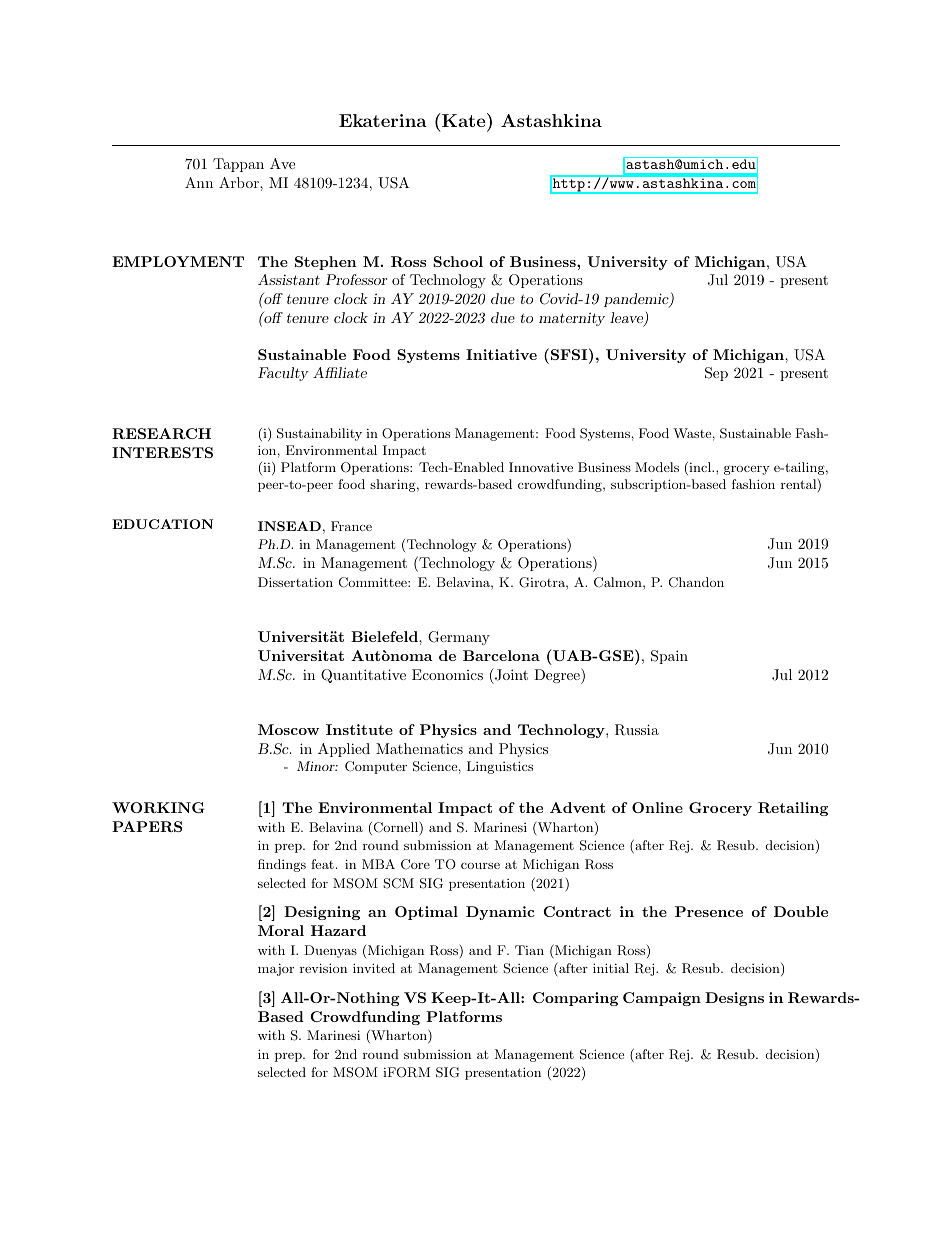 The height and width of the document is (1233, 952). I want to click on Spain, so click(669, 657).
